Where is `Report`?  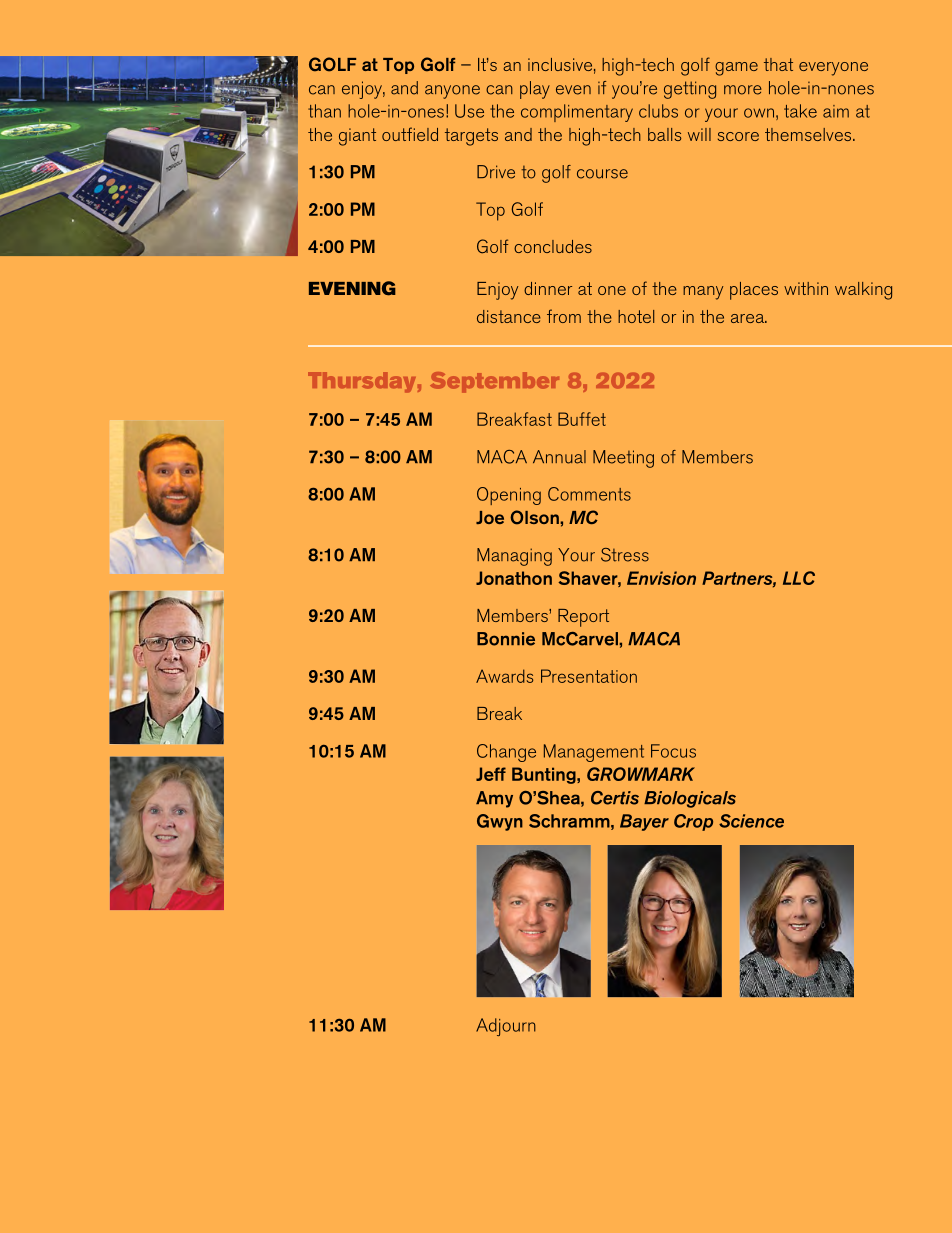 Report is located at coordinates (583, 618).
